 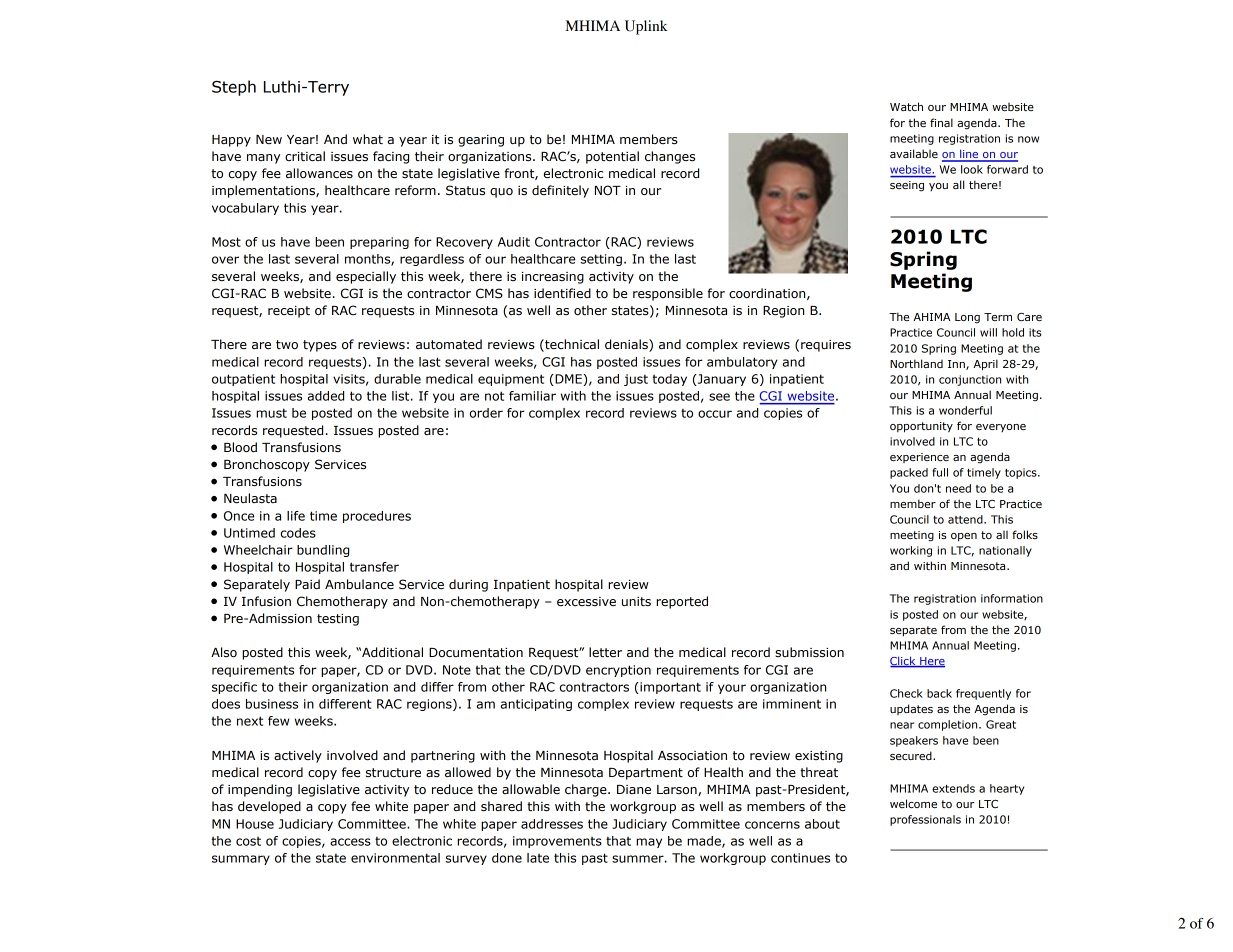 I want to click on testing, so click(x=338, y=620).
